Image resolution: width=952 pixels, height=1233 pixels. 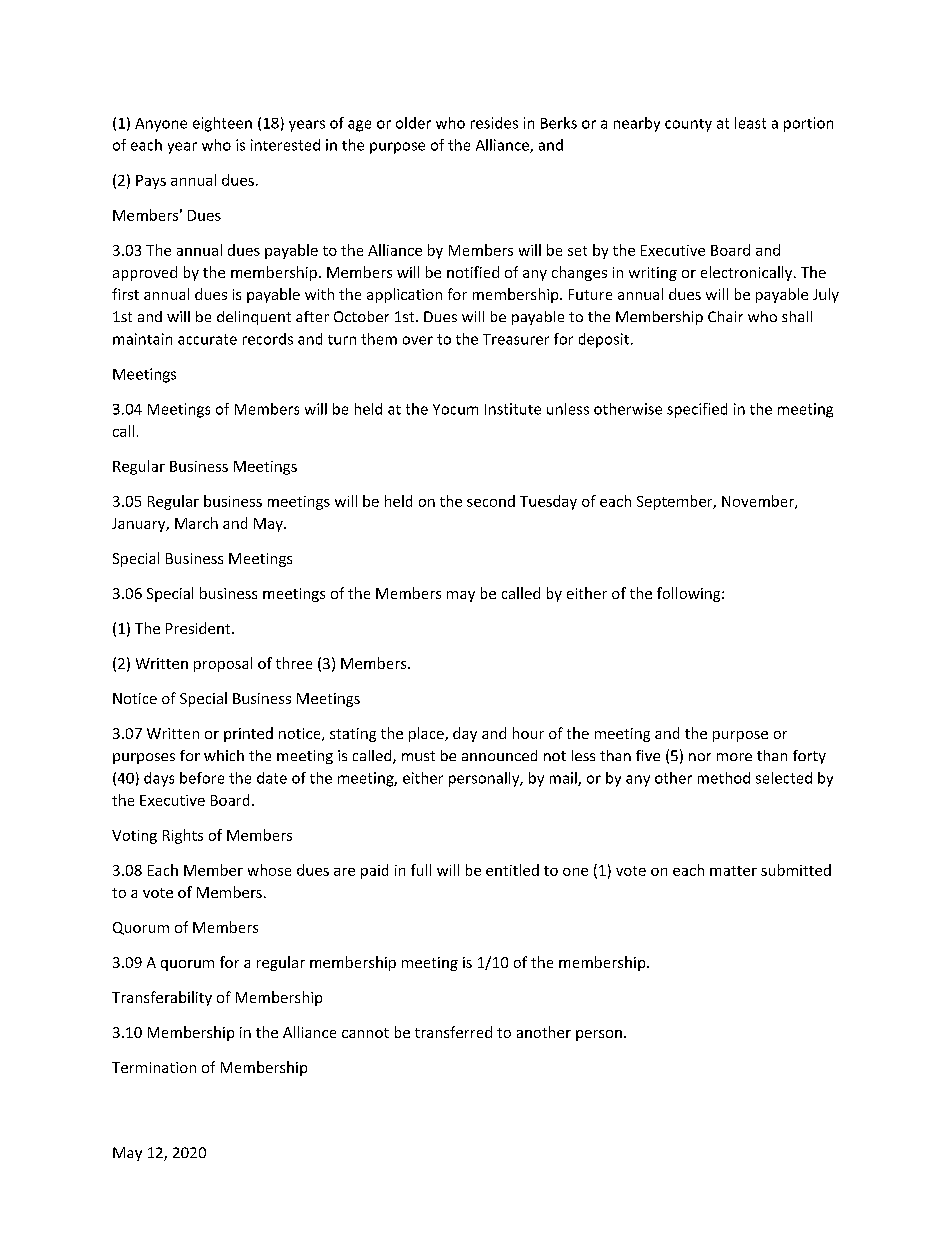 I want to click on announced, so click(x=499, y=755).
